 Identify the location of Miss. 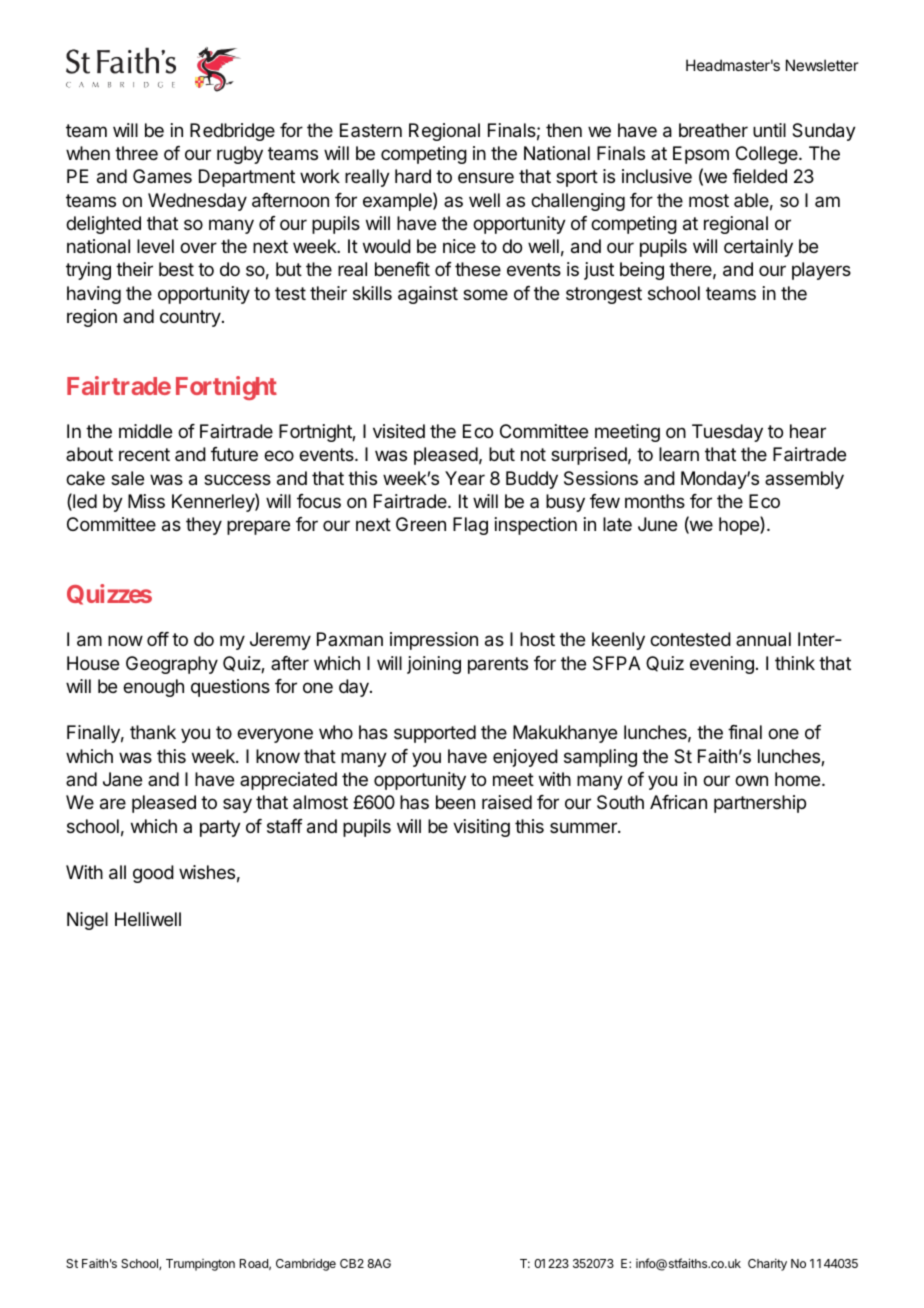
(146, 501).
